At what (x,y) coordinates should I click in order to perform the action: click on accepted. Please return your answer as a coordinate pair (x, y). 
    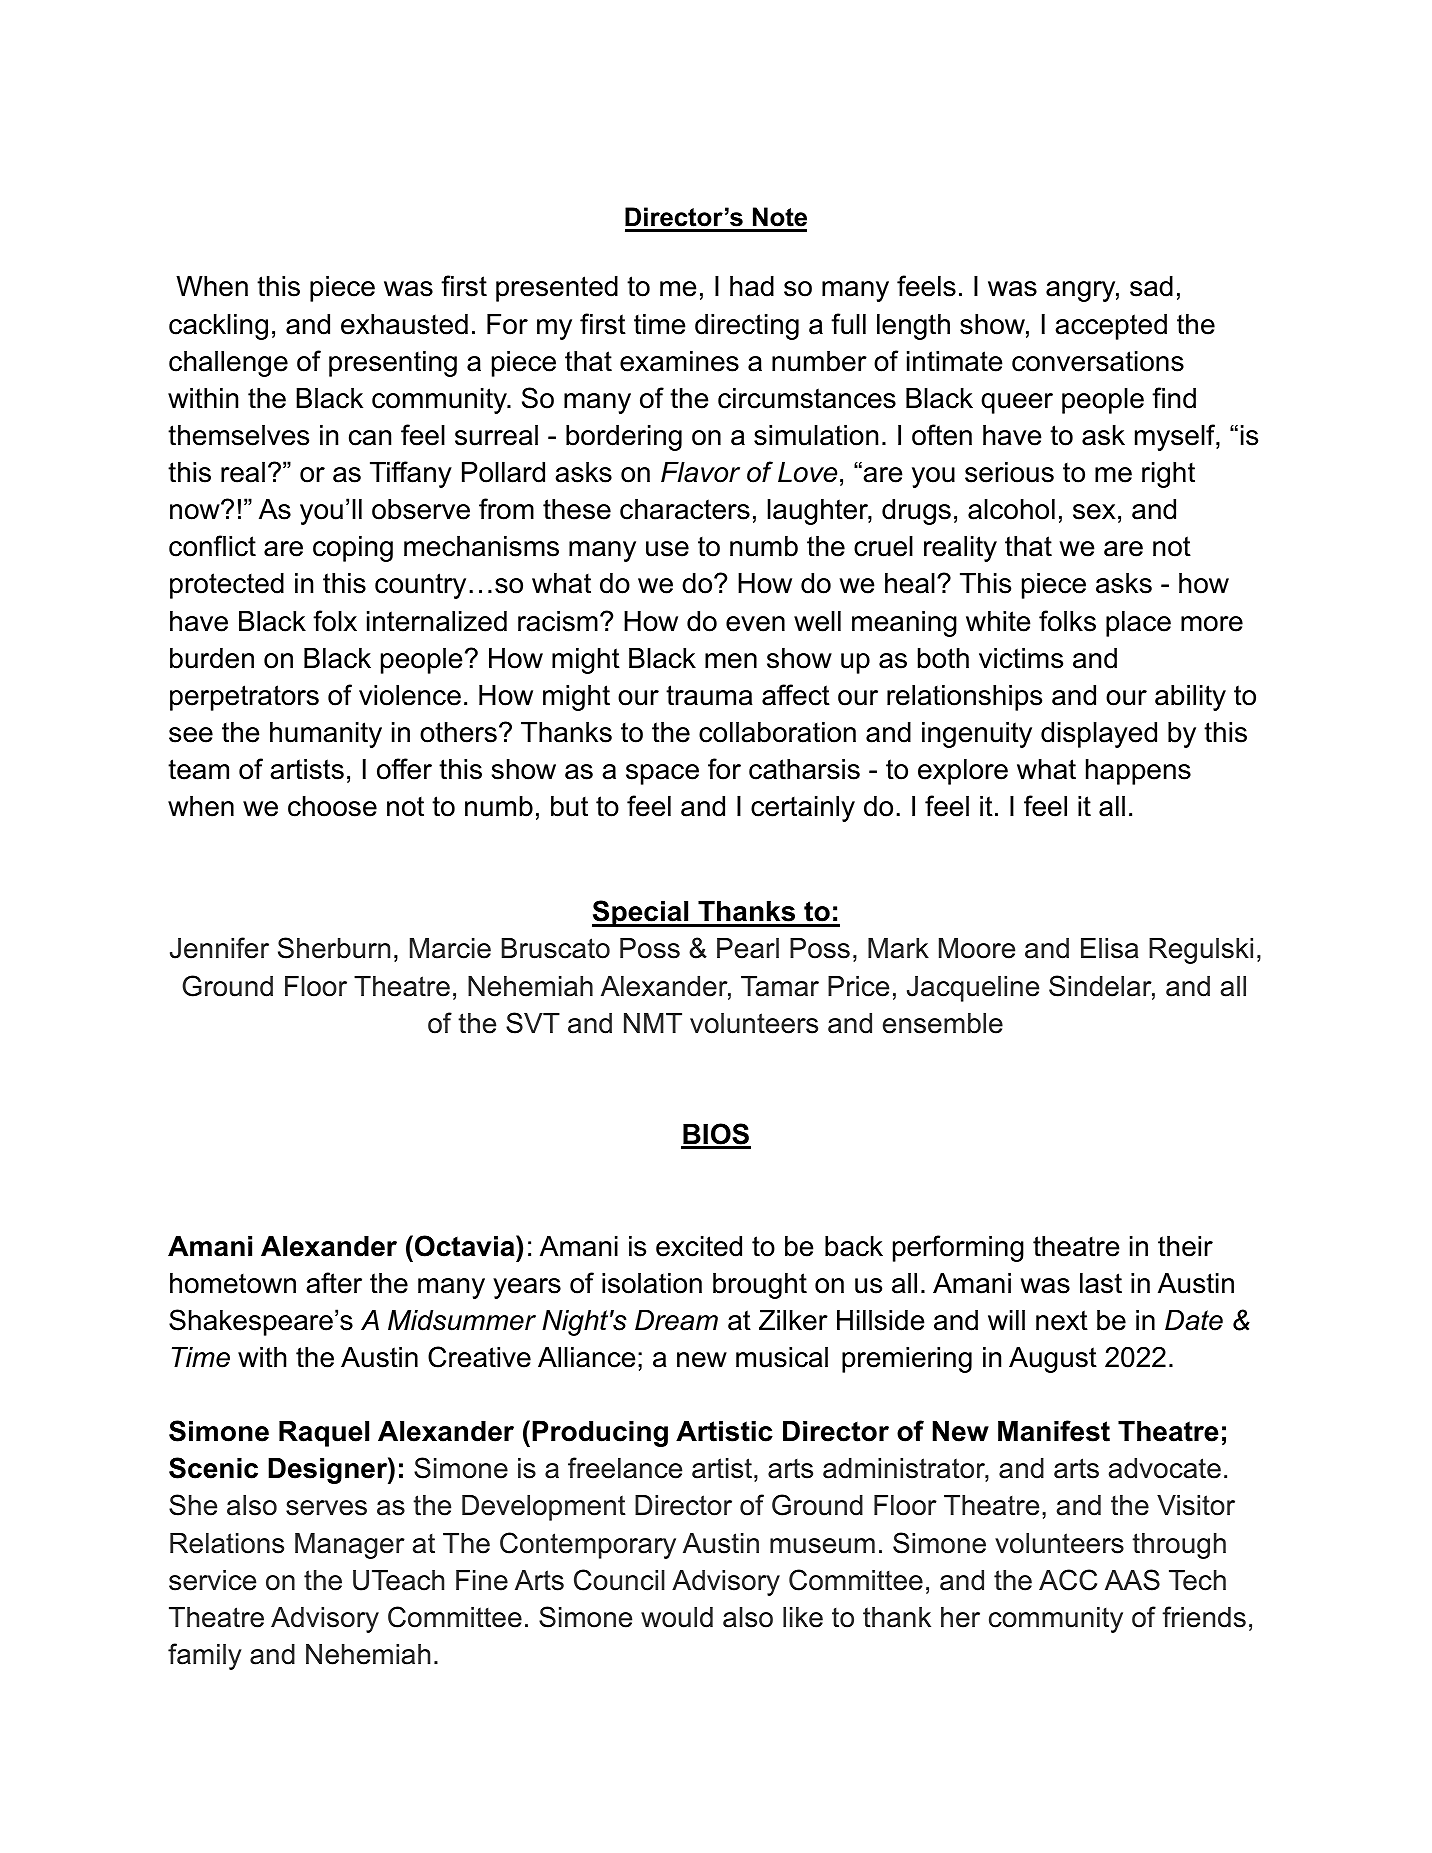
    Looking at the image, I should click on (1111, 327).
